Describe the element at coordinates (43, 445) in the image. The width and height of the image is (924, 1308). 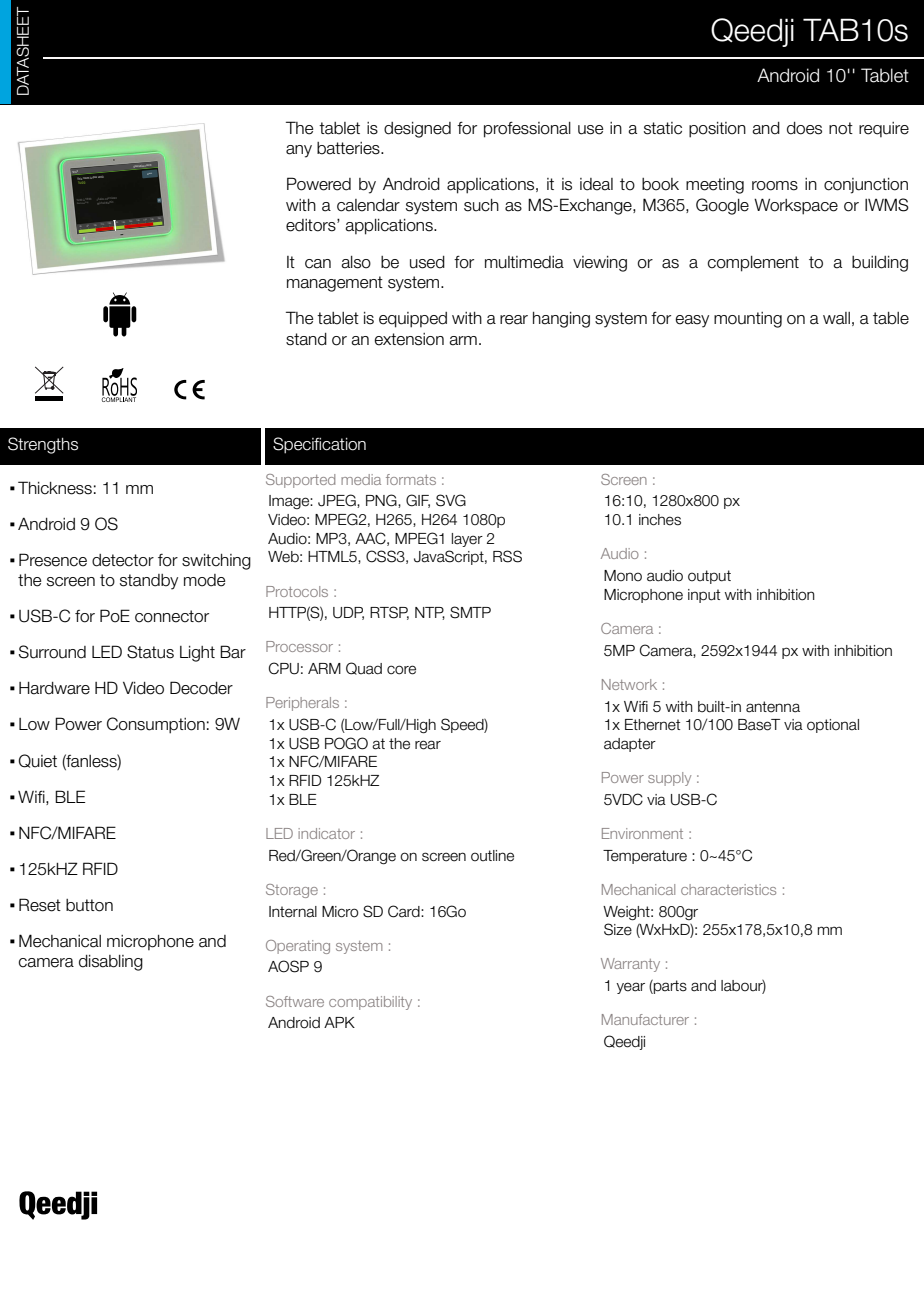
I see `Strengths` at that location.
